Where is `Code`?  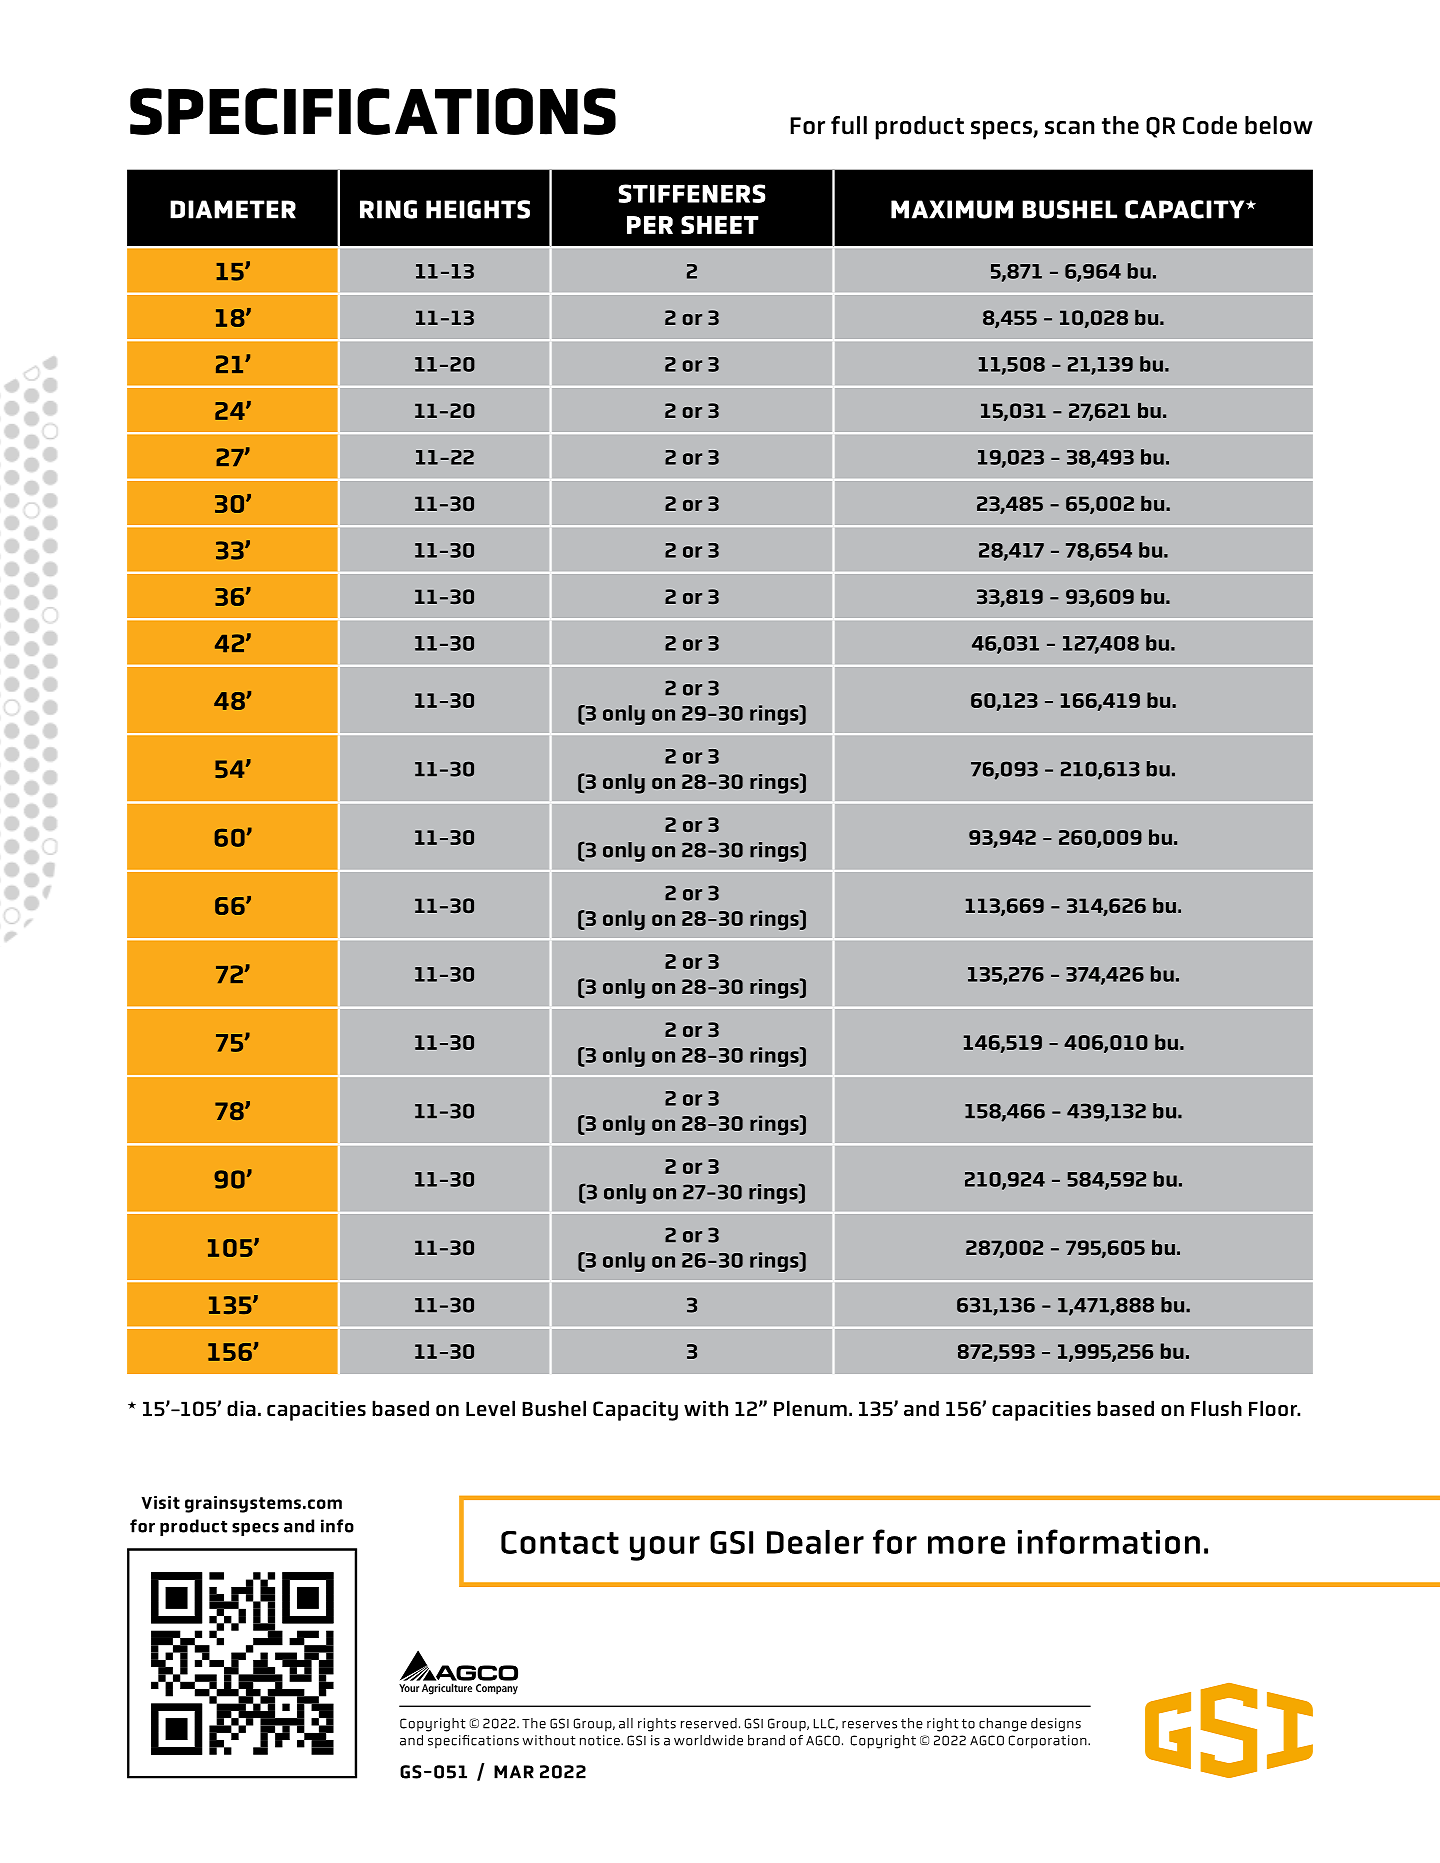
Code is located at coordinates (1210, 125).
